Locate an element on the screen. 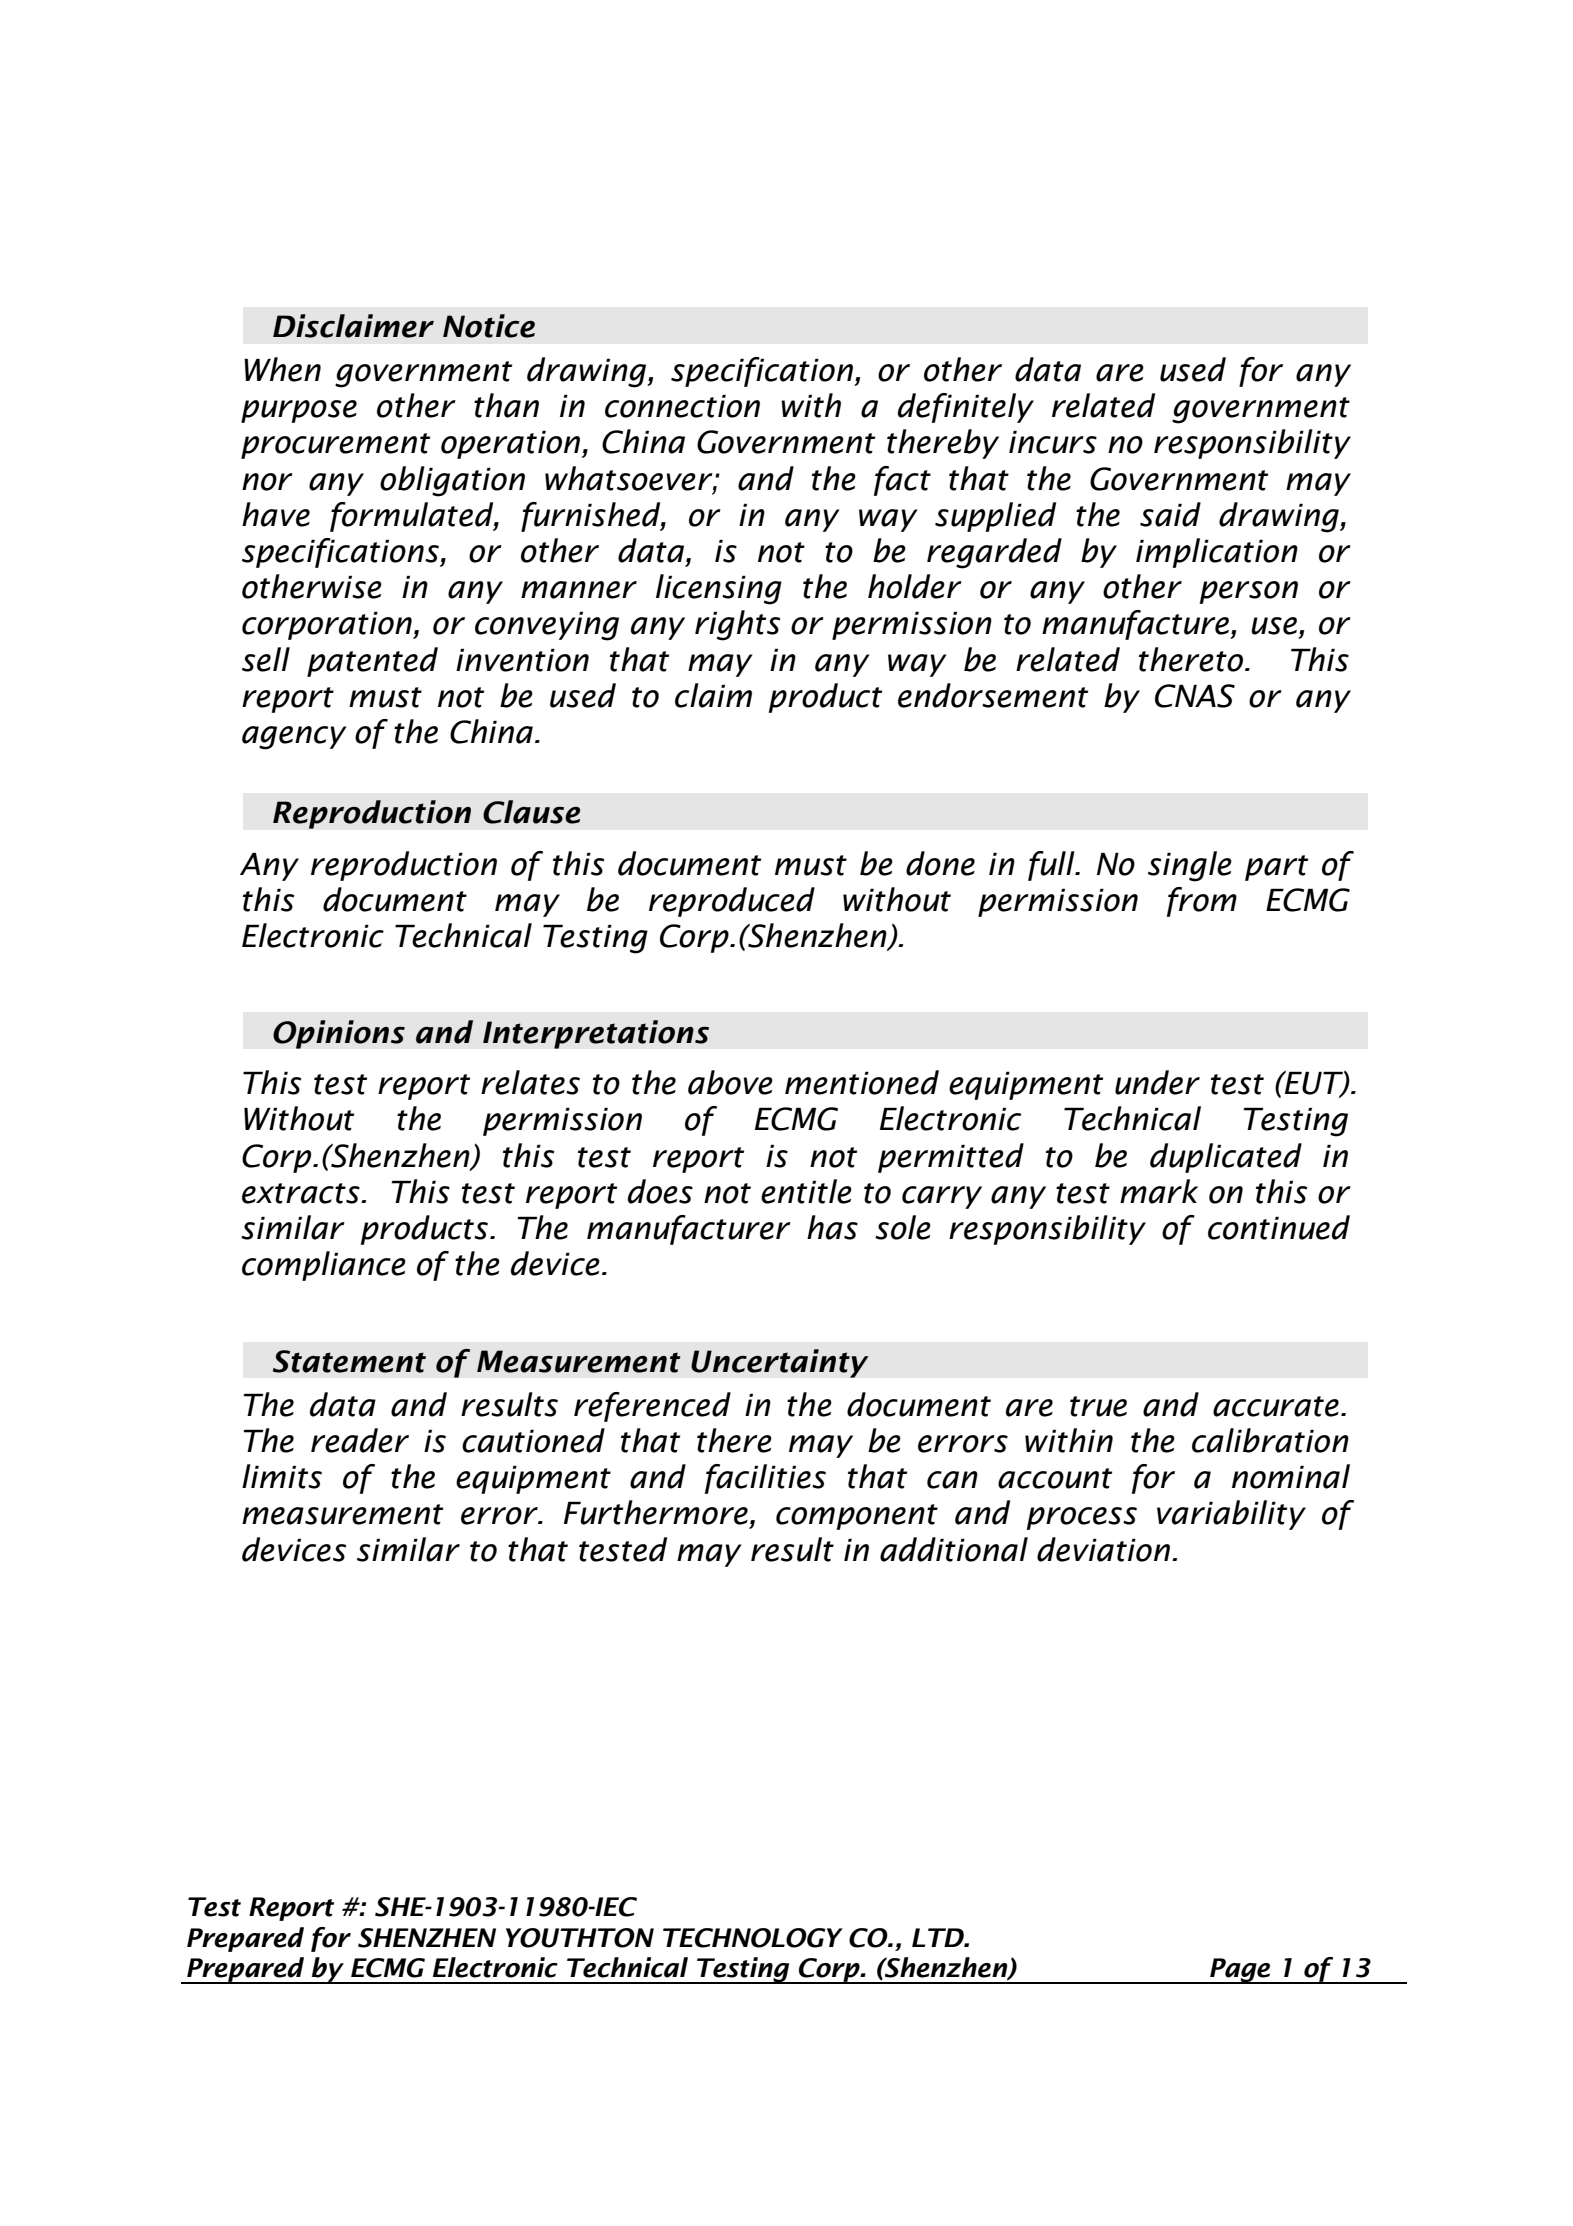  true is located at coordinates (1098, 1406).
